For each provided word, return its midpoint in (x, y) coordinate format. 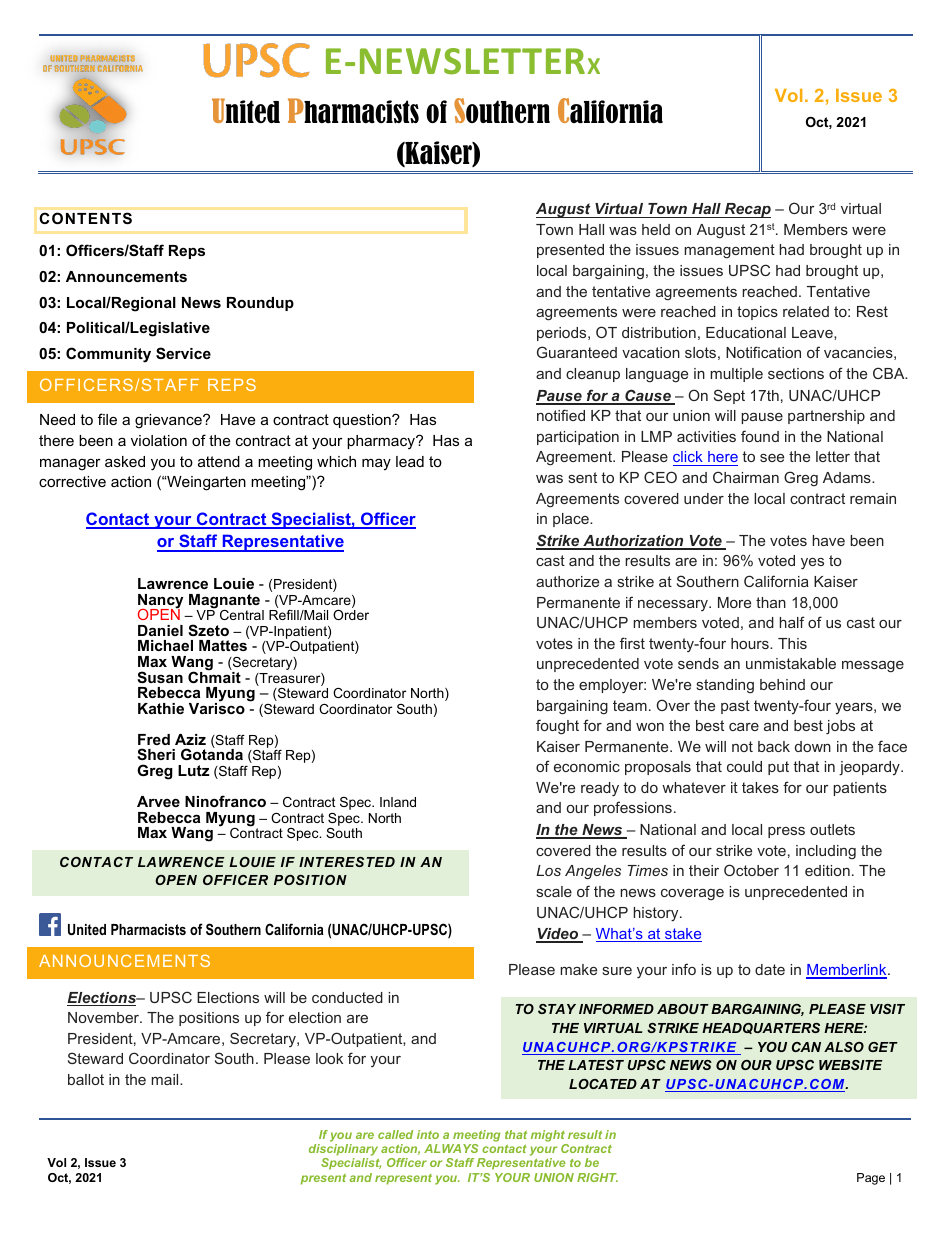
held (656, 229)
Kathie (161, 708)
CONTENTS (85, 218)
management (729, 251)
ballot (86, 1079)
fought (557, 727)
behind (782, 684)
